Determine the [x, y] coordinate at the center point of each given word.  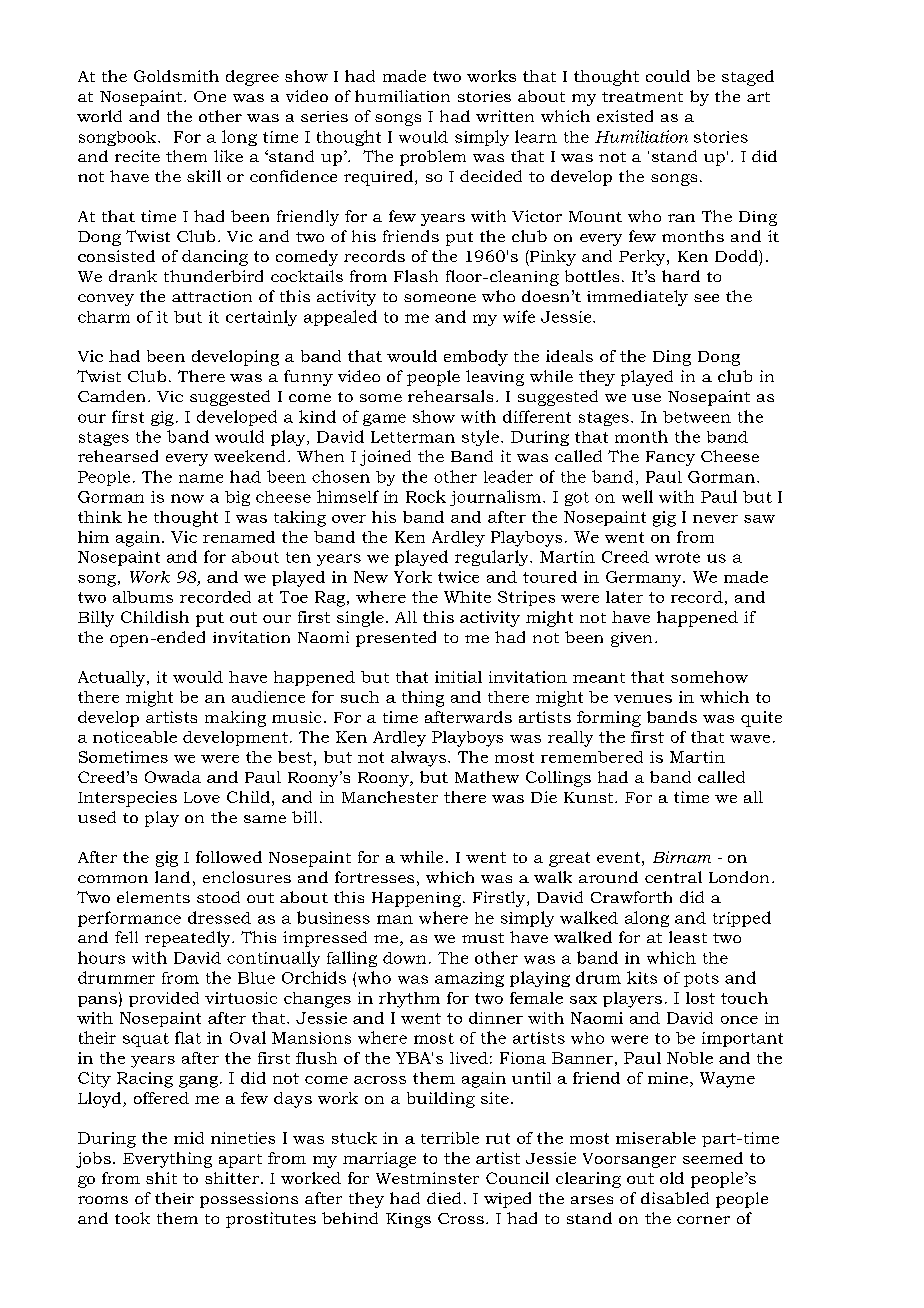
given [631, 639]
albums [143, 597]
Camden [111, 396]
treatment [642, 97]
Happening [418, 899]
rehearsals [450, 396]
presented [396, 639]
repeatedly [189, 939]
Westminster [427, 1178]
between [697, 417]
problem [433, 158]
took [132, 1218]
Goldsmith [176, 76]
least [688, 937]
